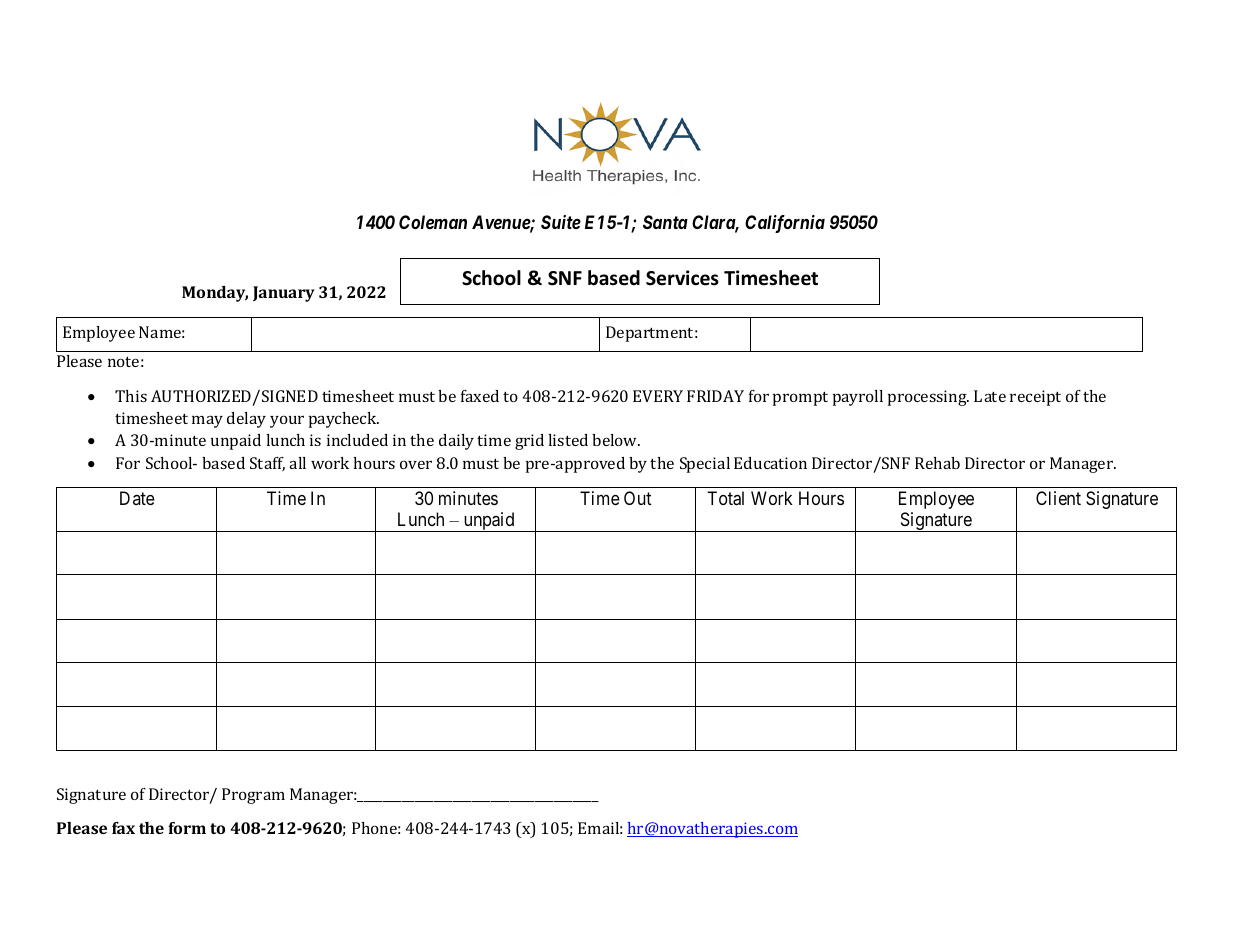 The height and width of the image is (952, 1233). What do you see at coordinates (253, 796) in the image?
I see `Program` at bounding box center [253, 796].
